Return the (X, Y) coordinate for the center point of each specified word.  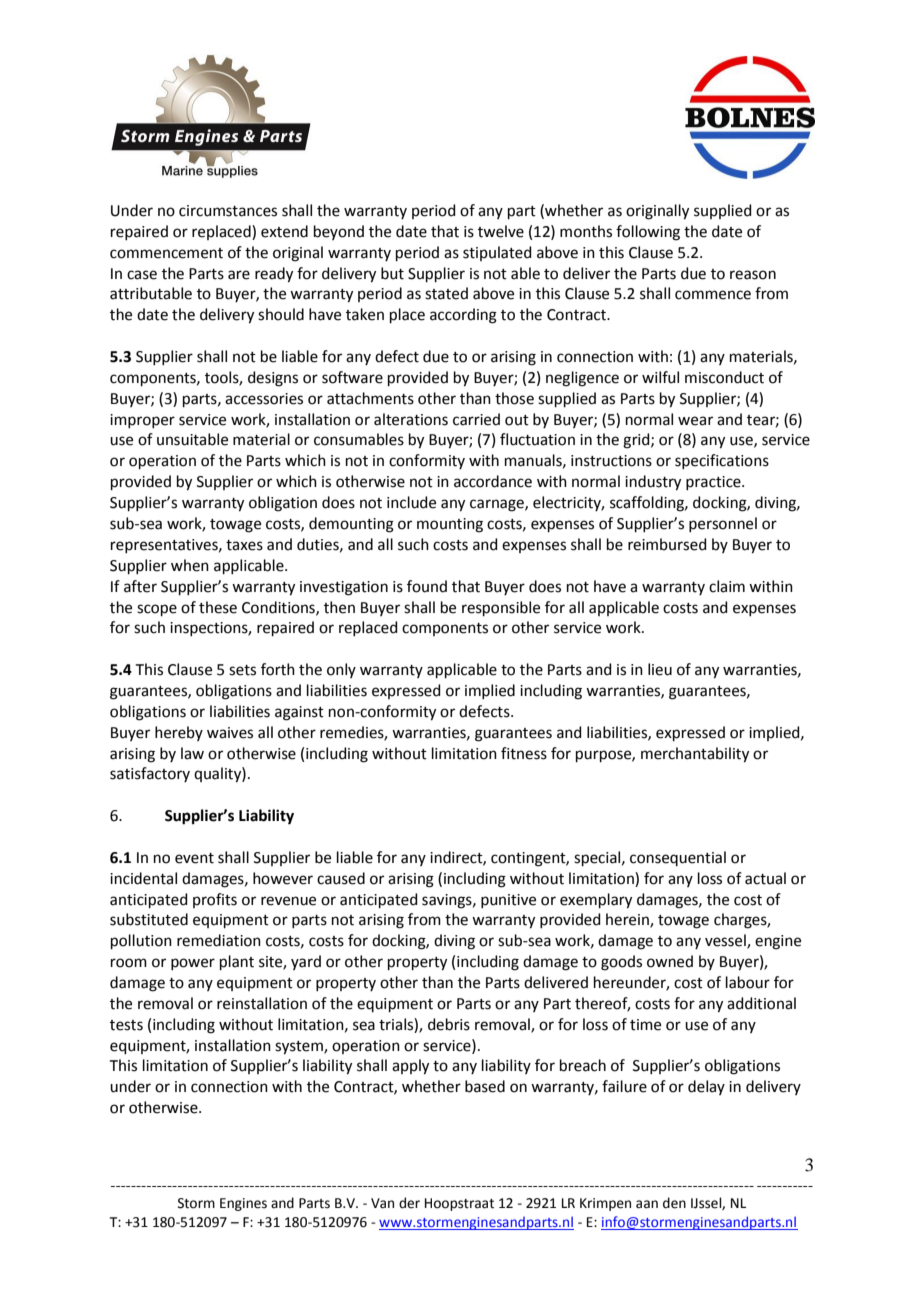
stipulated (497, 253)
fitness (524, 753)
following (648, 233)
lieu (660, 669)
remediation (219, 940)
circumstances (228, 211)
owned (670, 961)
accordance (493, 481)
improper (142, 421)
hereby (179, 733)
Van (382, 1203)
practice (714, 483)
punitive (508, 901)
